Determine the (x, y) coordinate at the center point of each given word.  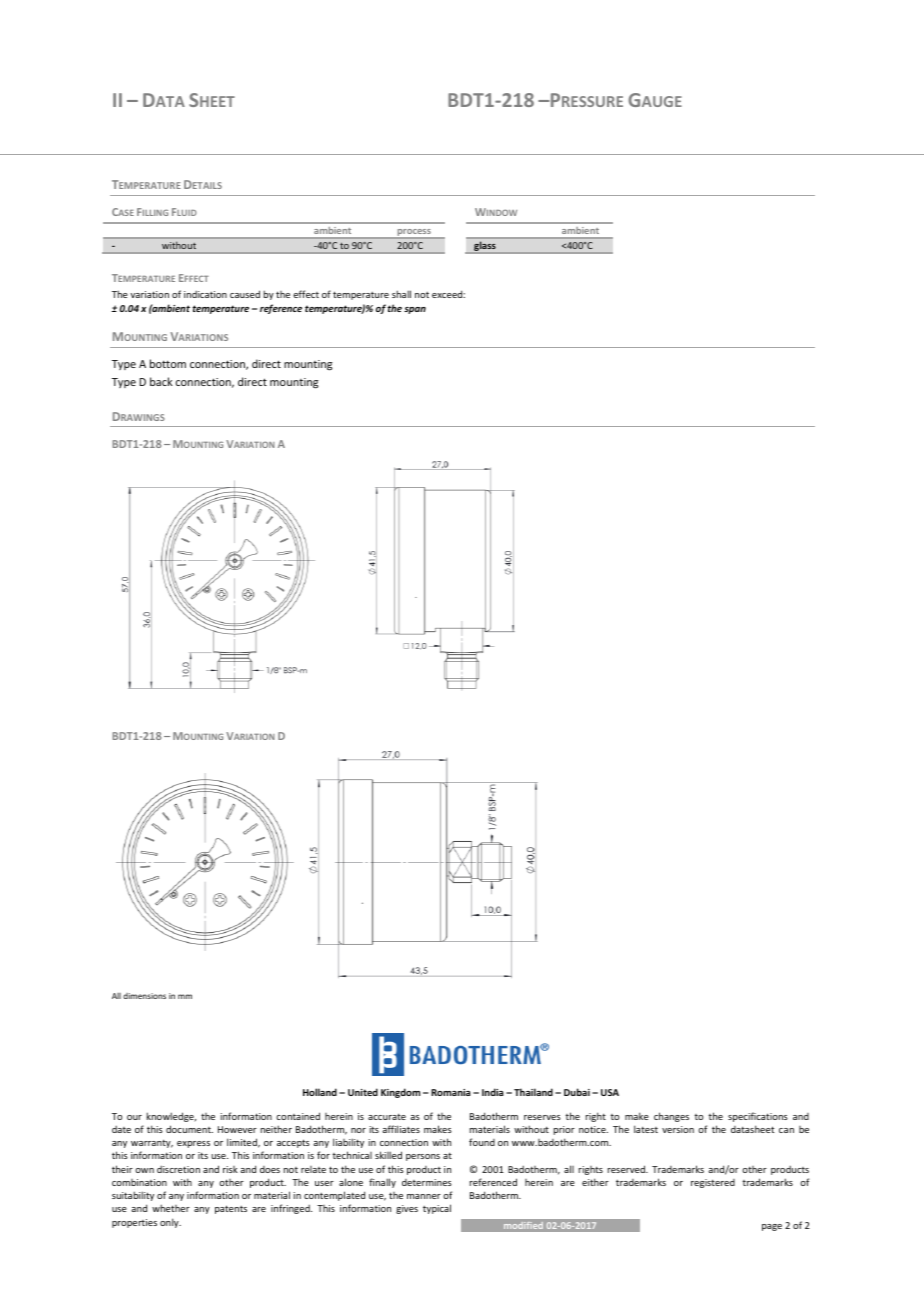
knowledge (171, 1117)
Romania (450, 1092)
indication (205, 294)
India (492, 1092)
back (161, 381)
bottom (168, 363)
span (415, 310)
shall (401, 294)
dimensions (144, 996)
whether (171, 1208)
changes (671, 1117)
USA (610, 1092)
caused (245, 294)
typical (437, 1209)
